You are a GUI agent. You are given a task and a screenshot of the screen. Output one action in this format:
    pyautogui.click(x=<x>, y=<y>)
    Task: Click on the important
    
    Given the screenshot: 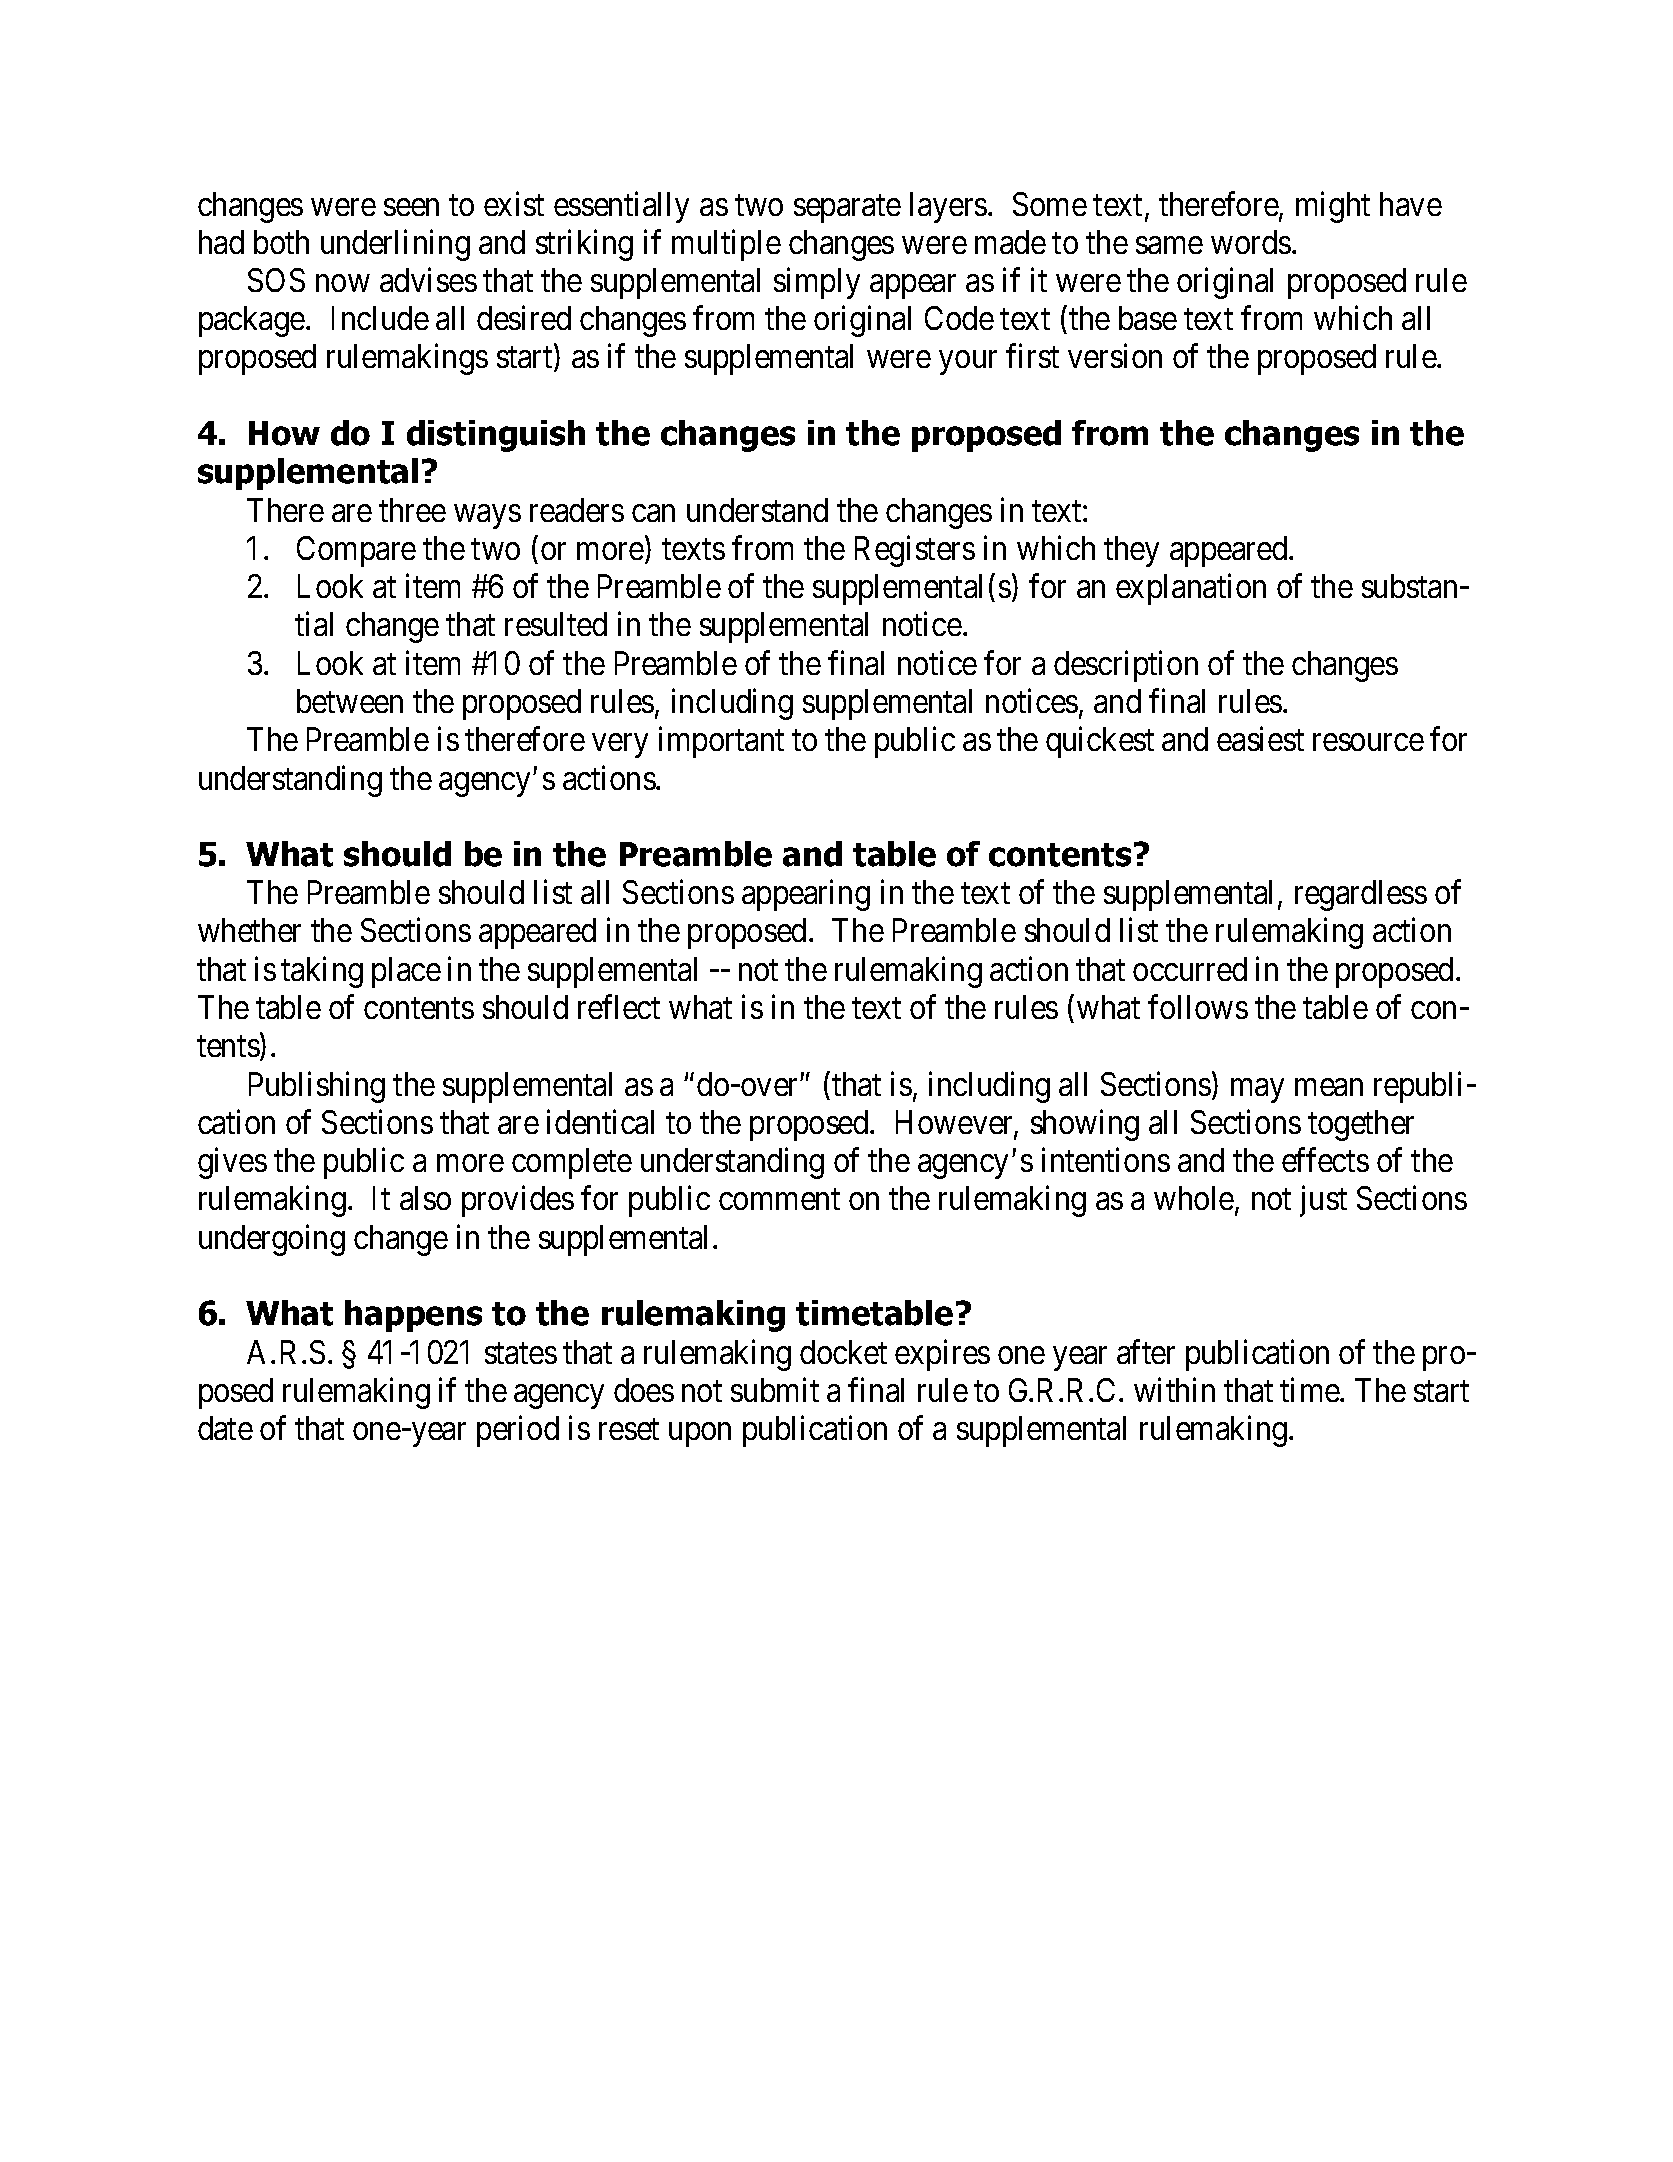 What is the action you would take?
    pyautogui.click(x=721, y=742)
